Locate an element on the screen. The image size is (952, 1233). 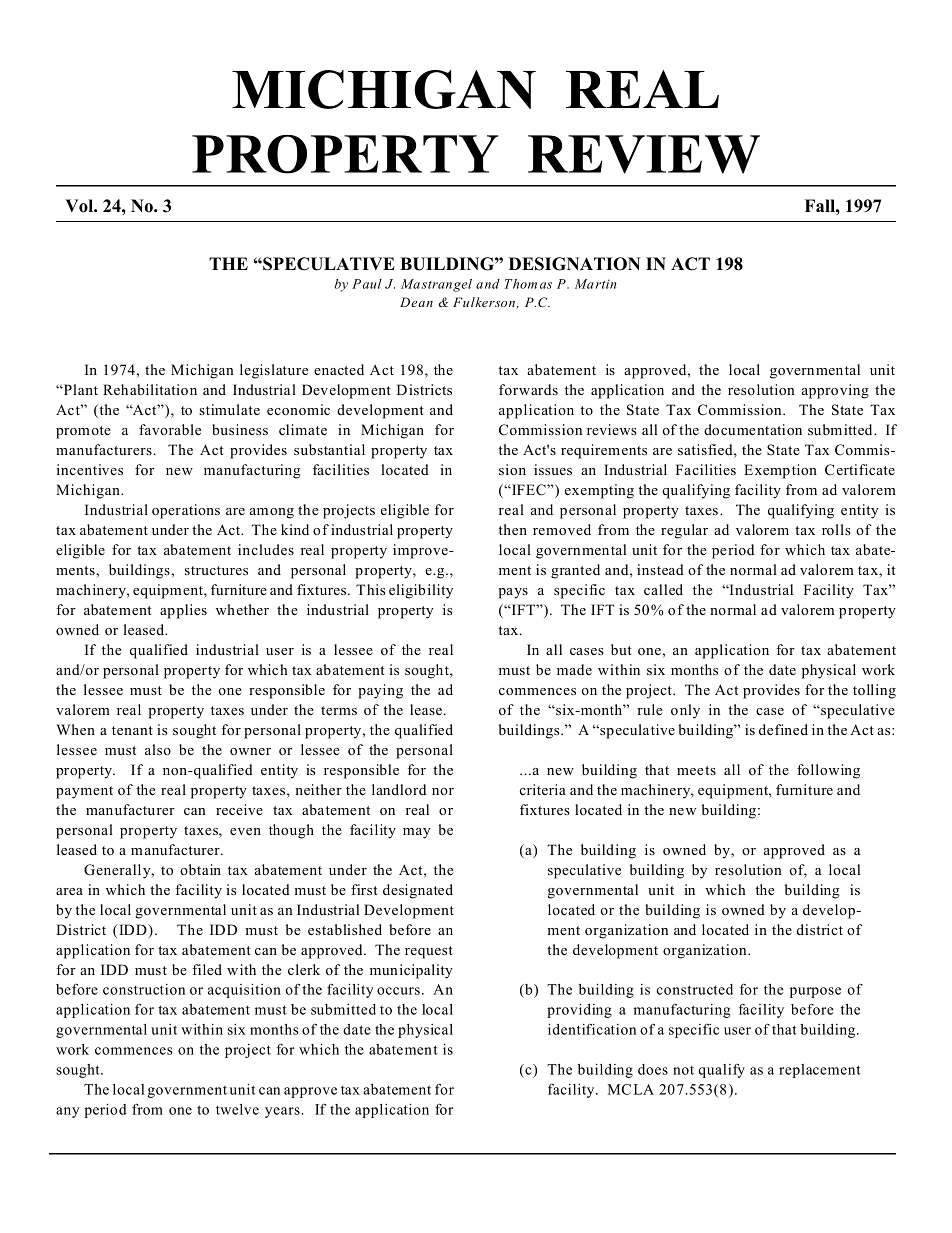
not is located at coordinates (683, 1070).
